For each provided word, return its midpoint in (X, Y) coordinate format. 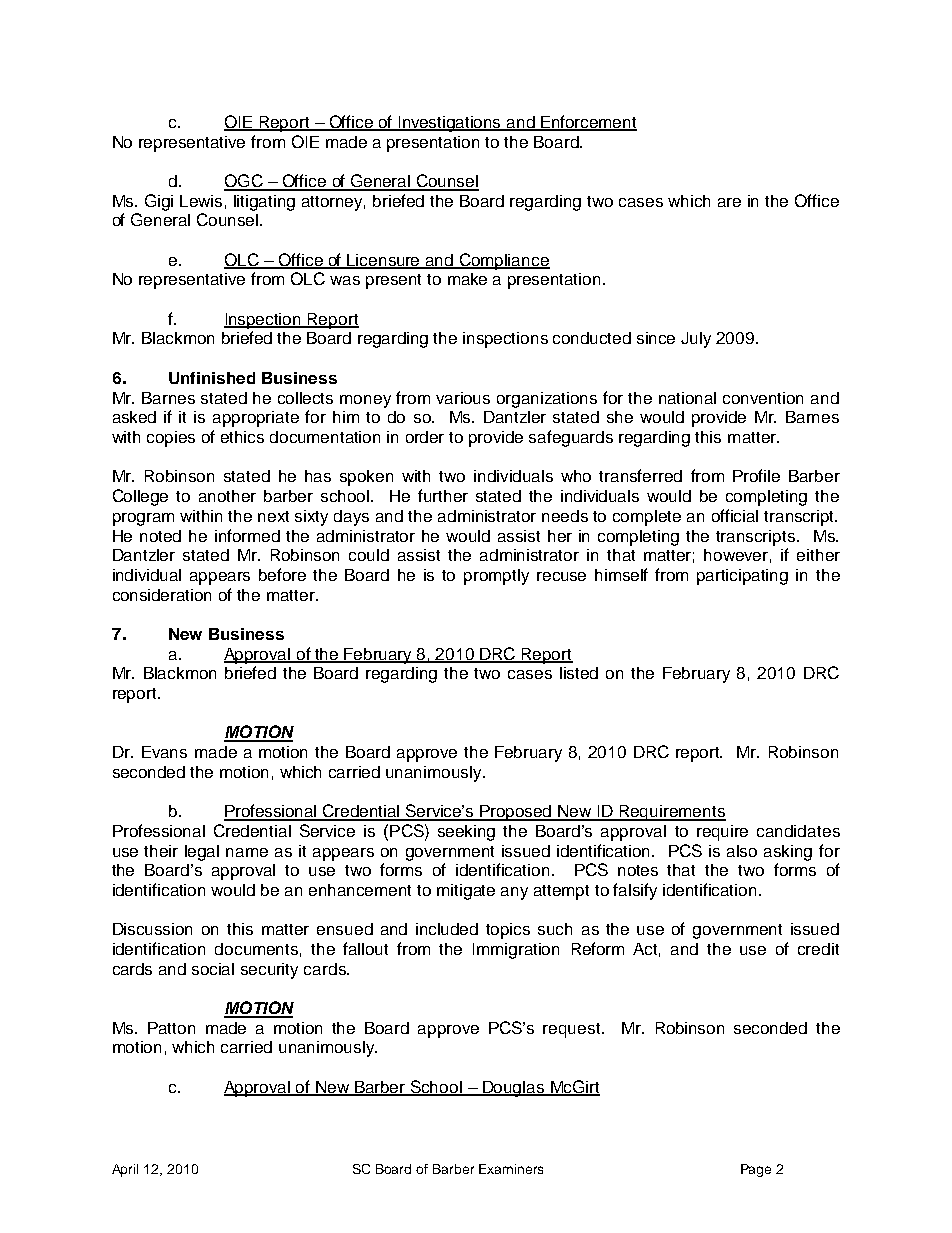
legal (202, 853)
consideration (162, 595)
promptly (496, 577)
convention (763, 398)
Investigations (450, 124)
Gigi (159, 202)
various (463, 398)
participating (742, 577)
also (742, 851)
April (125, 1170)
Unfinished (212, 378)
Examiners (511, 1169)
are (729, 202)
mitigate (466, 892)
